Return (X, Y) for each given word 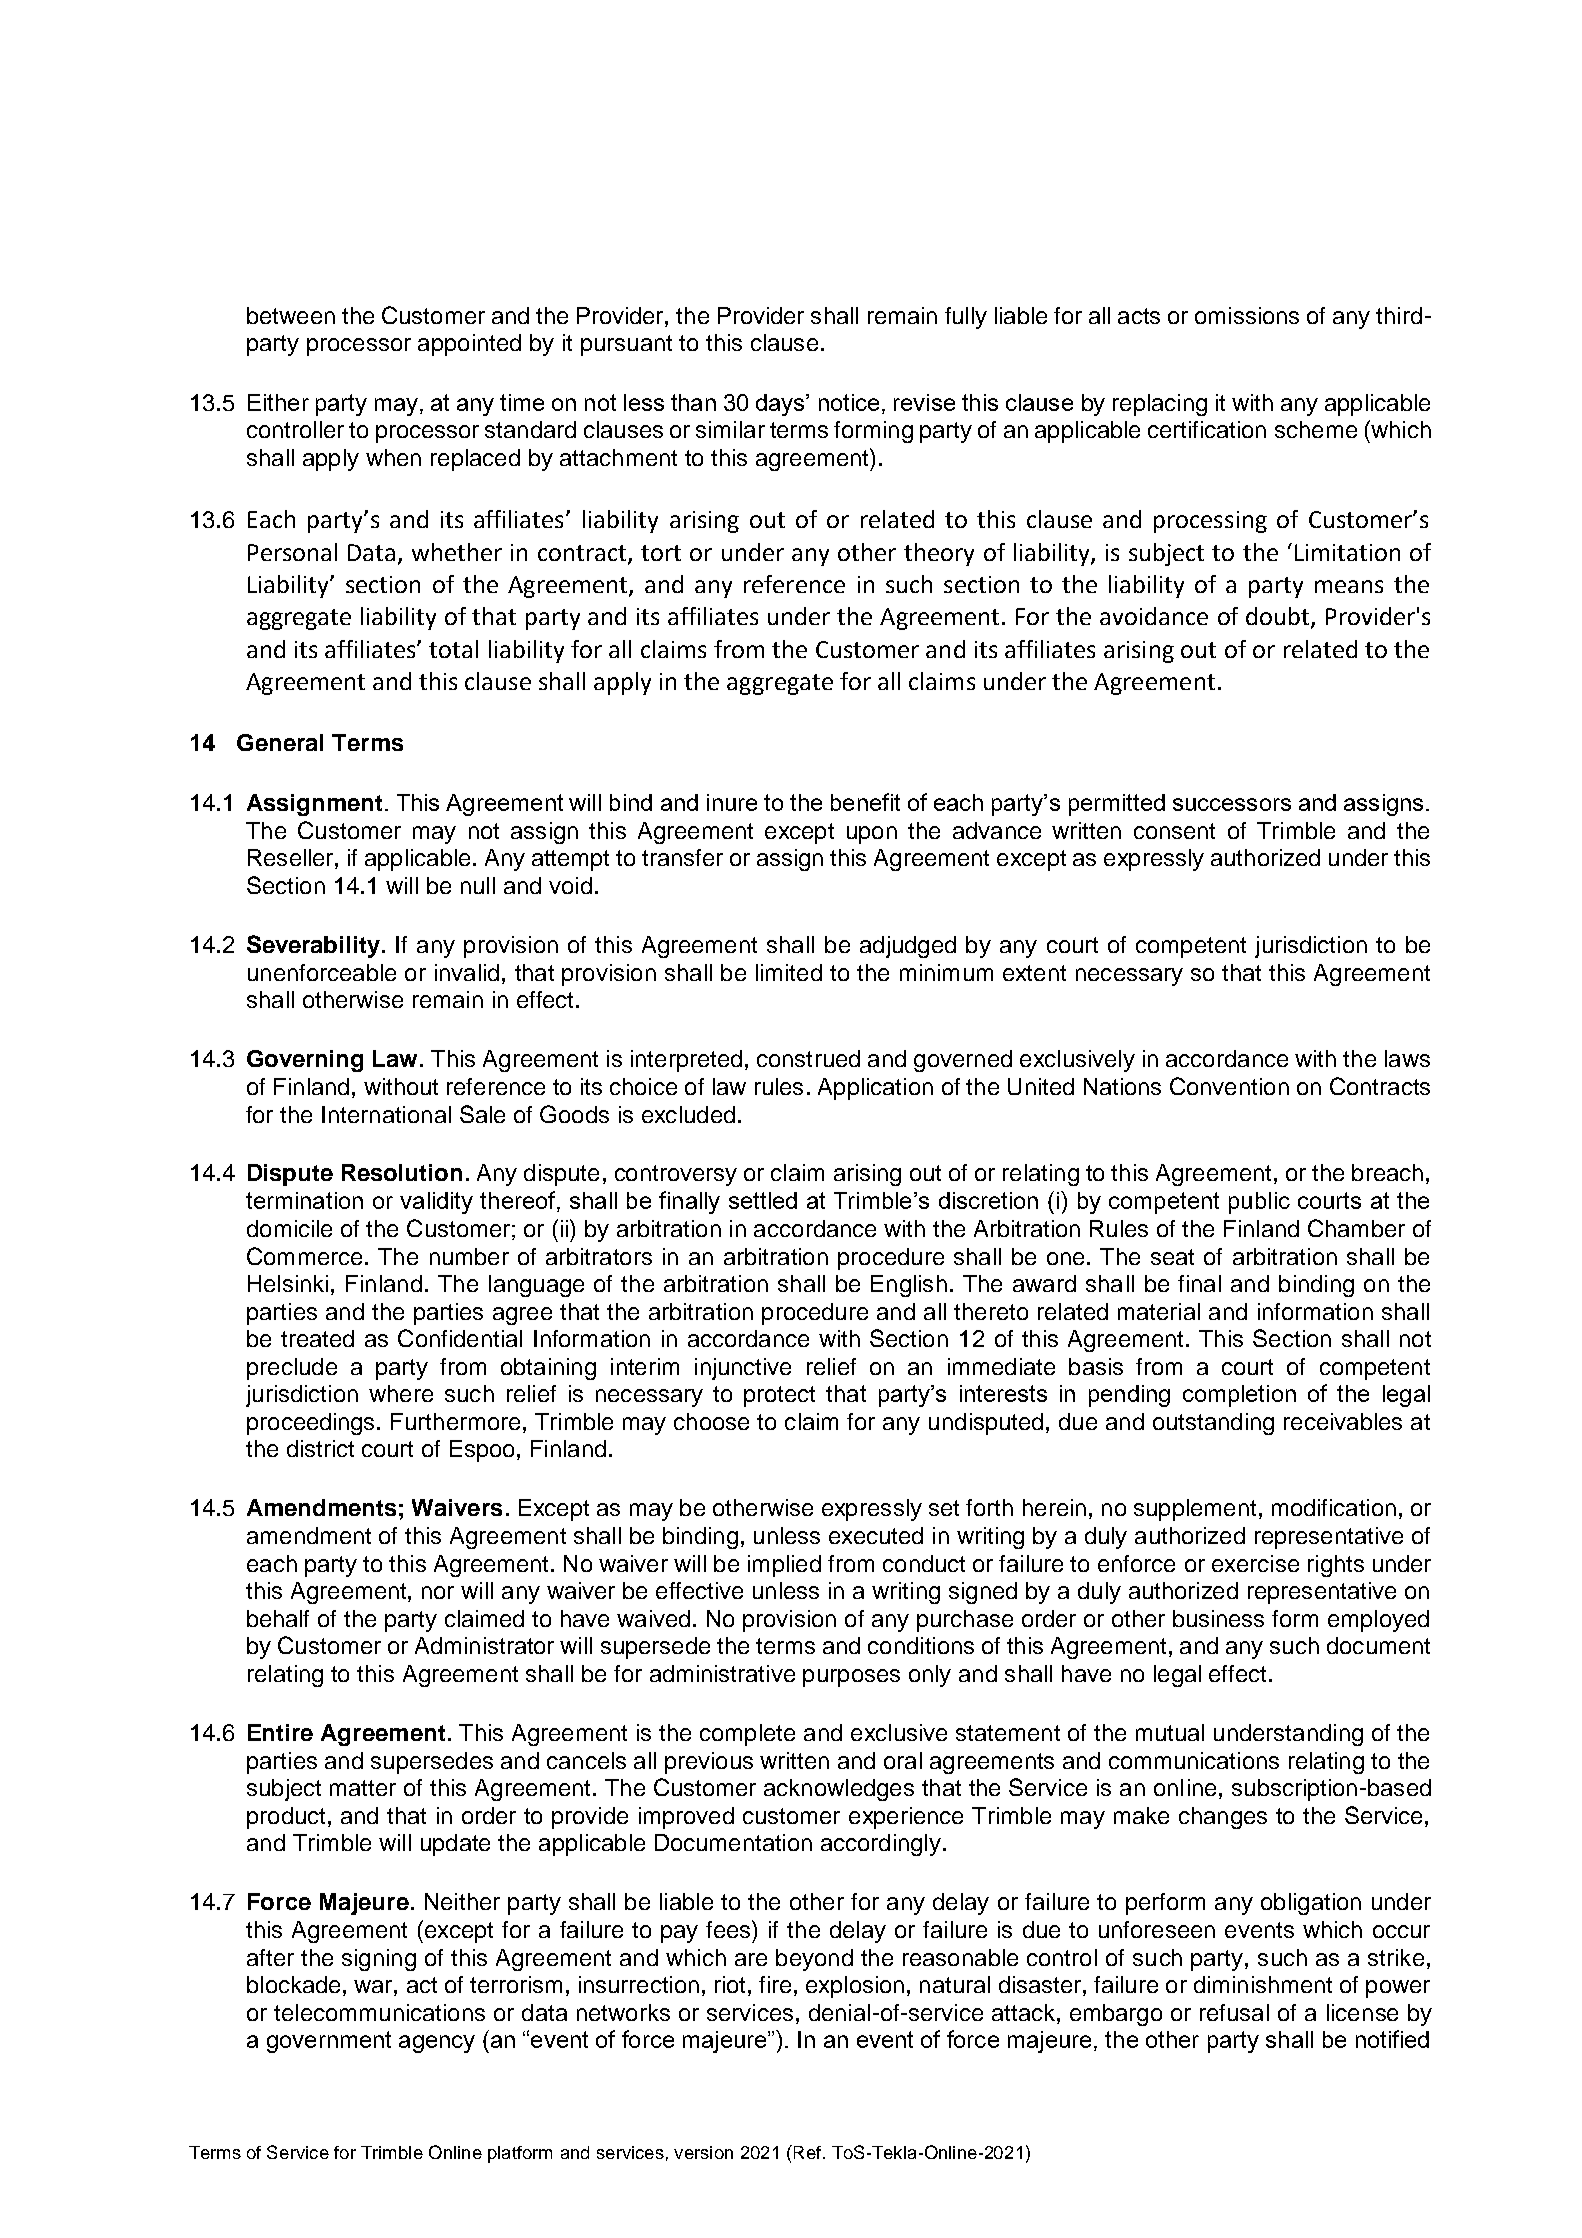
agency (437, 2044)
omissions (1247, 315)
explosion (855, 1987)
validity (436, 1203)
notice (849, 402)
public (1259, 1203)
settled (763, 1200)
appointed (469, 345)
